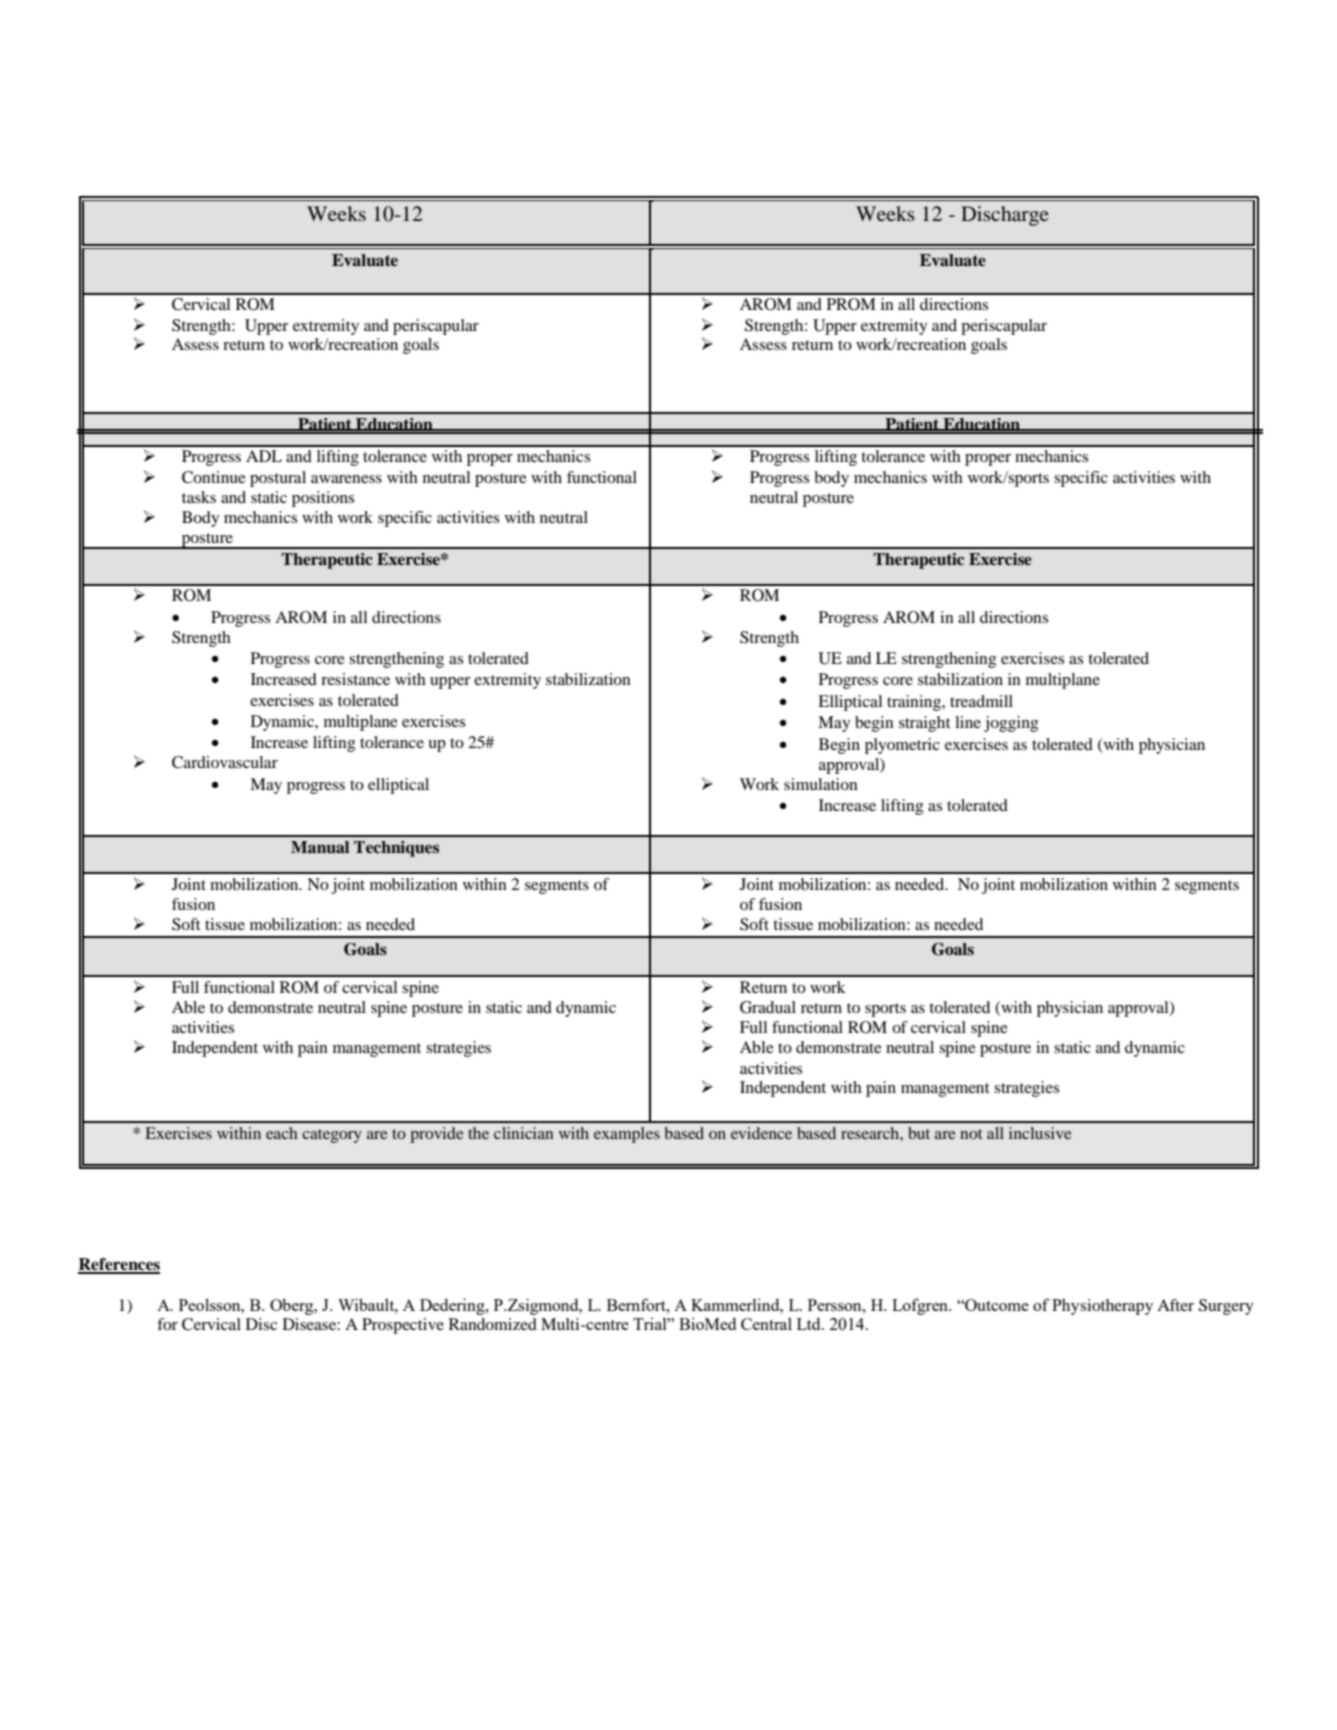  I want to click on examples, so click(627, 1135).
